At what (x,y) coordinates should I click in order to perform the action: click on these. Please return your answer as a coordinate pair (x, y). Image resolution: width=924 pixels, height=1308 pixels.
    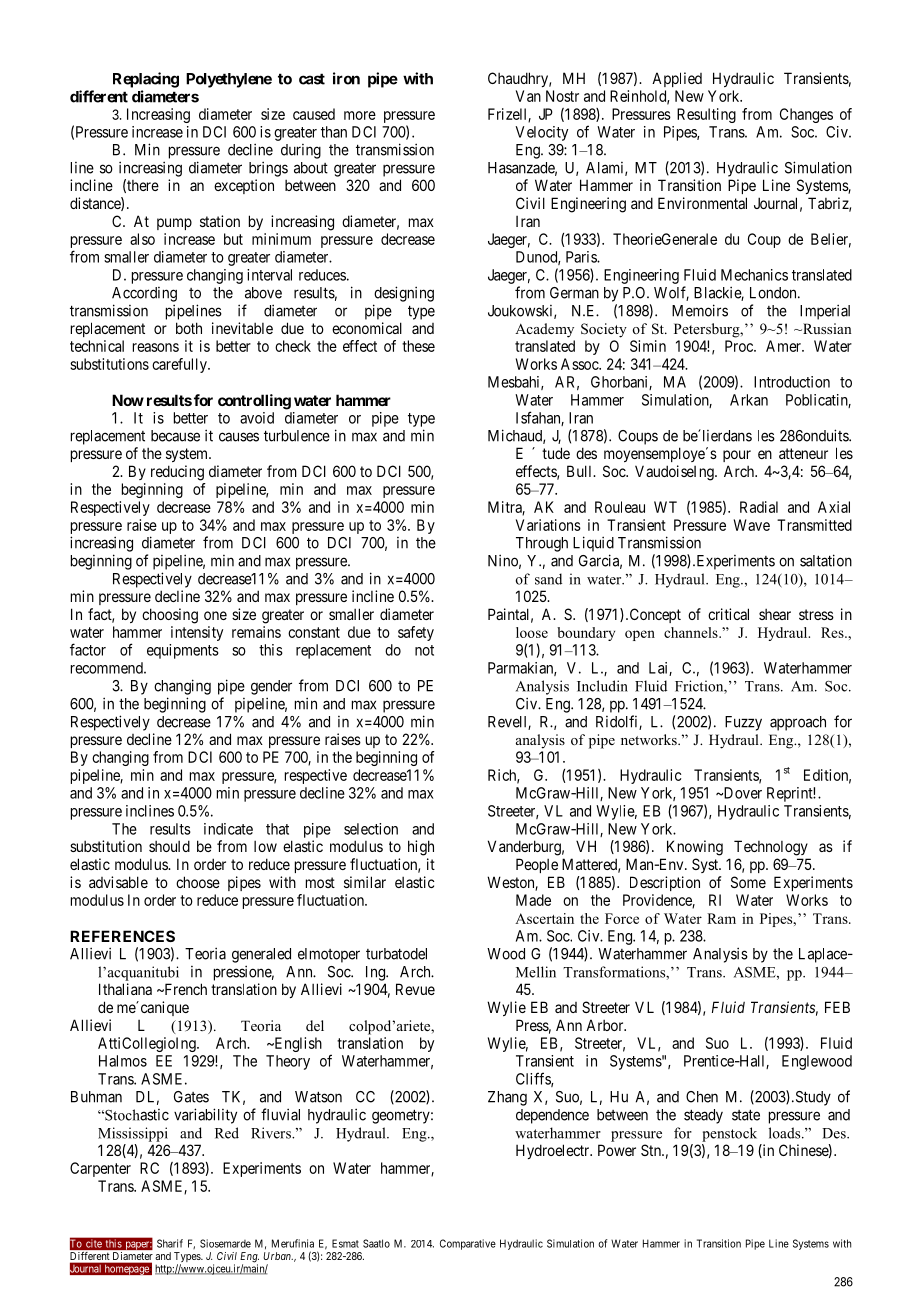
    Looking at the image, I should click on (418, 346).
